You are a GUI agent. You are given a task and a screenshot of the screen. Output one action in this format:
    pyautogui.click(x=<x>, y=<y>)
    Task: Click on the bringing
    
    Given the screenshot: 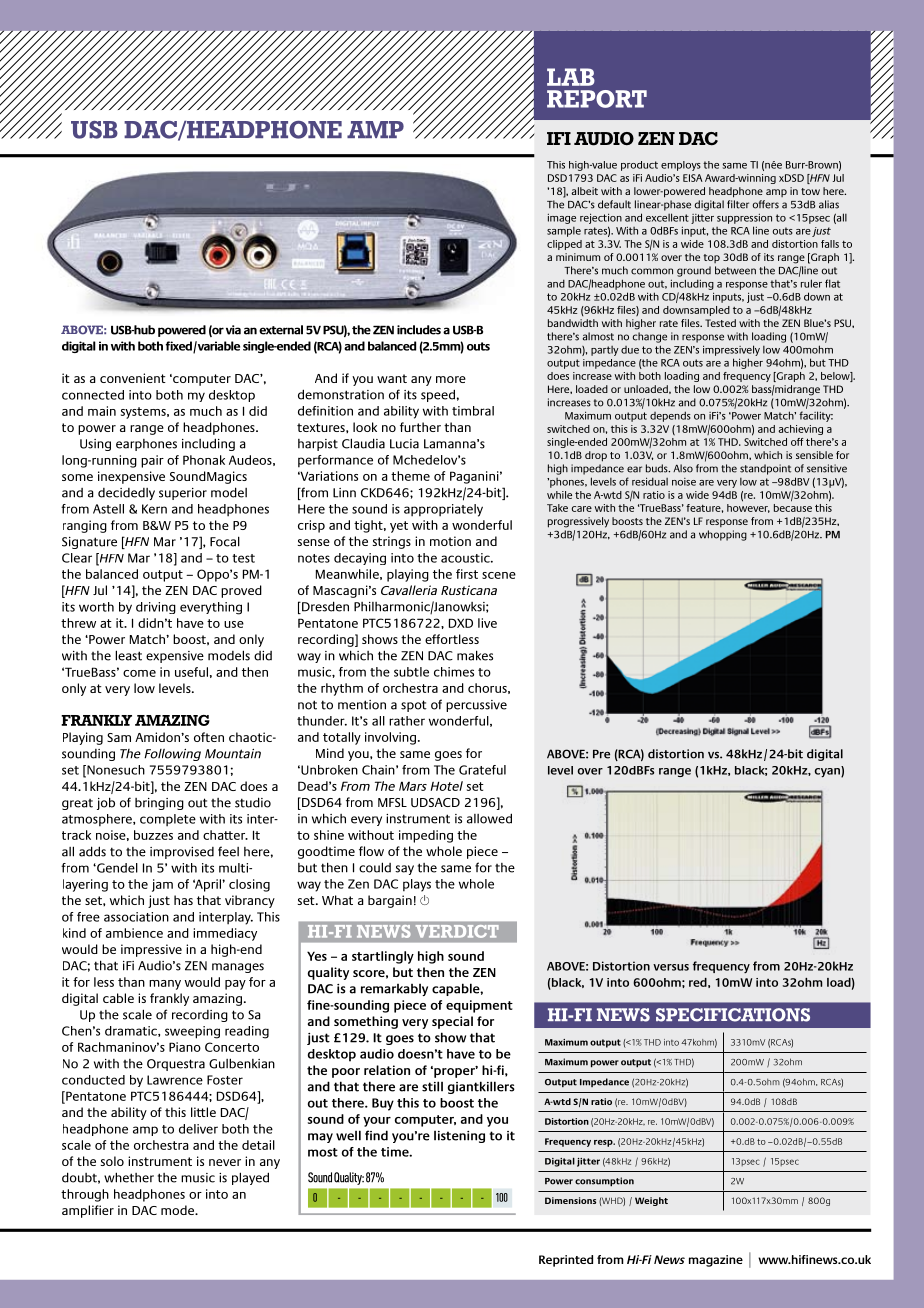 What is the action you would take?
    pyautogui.click(x=159, y=804)
